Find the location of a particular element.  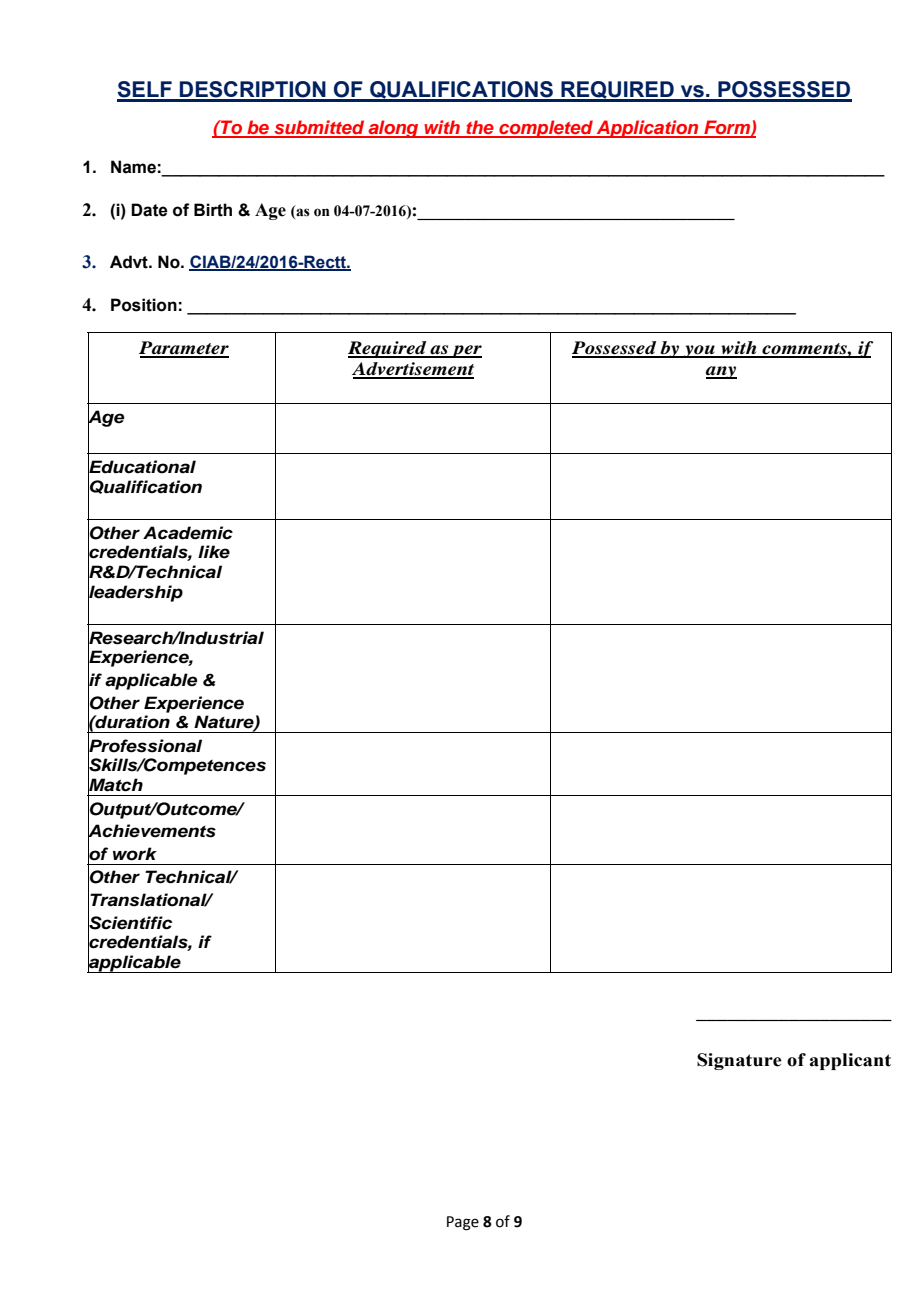

Achievements is located at coordinates (152, 831).
